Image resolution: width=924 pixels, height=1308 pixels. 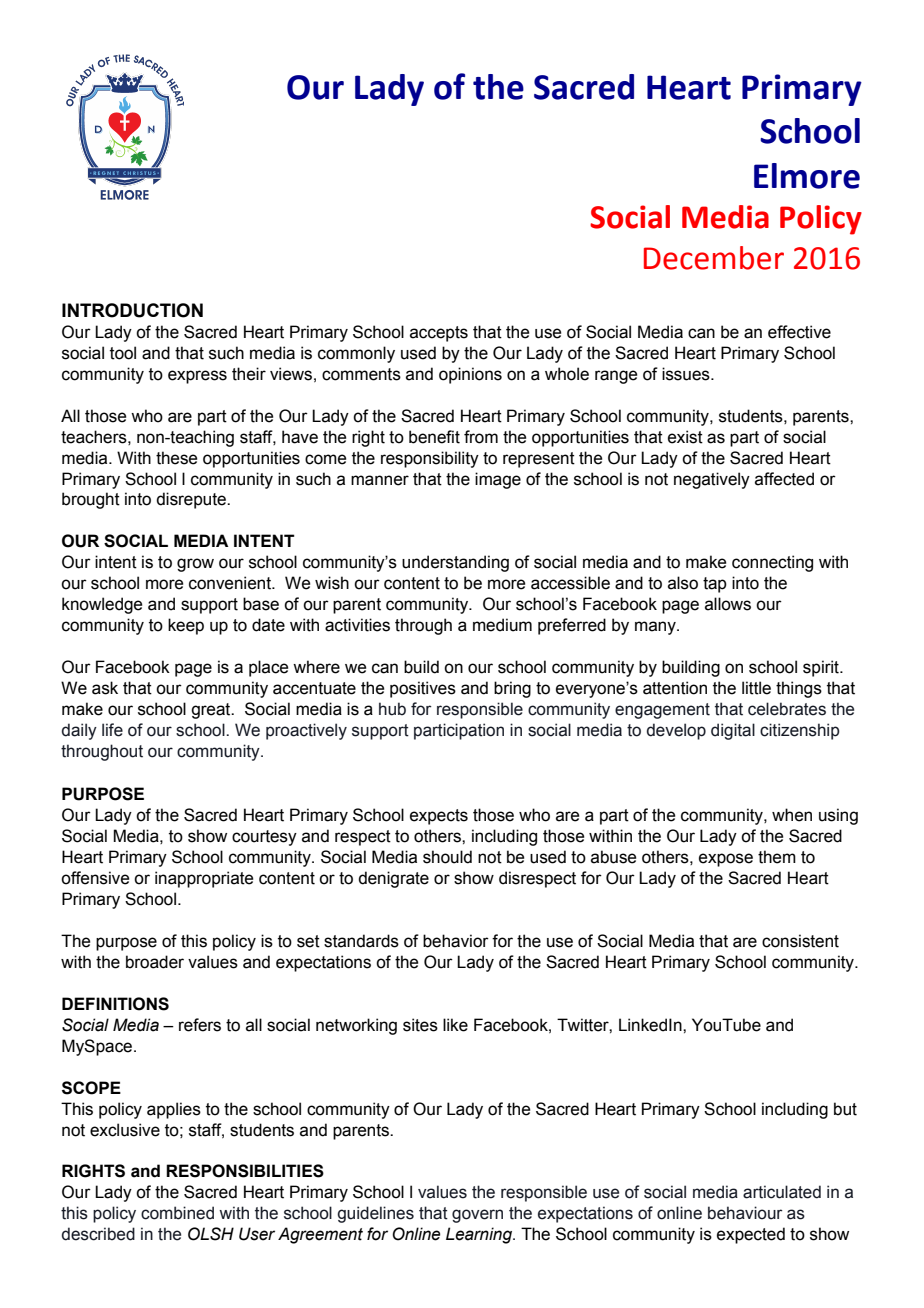 What do you see at coordinates (745, 1213) in the page?
I see `behaviour` at bounding box center [745, 1213].
